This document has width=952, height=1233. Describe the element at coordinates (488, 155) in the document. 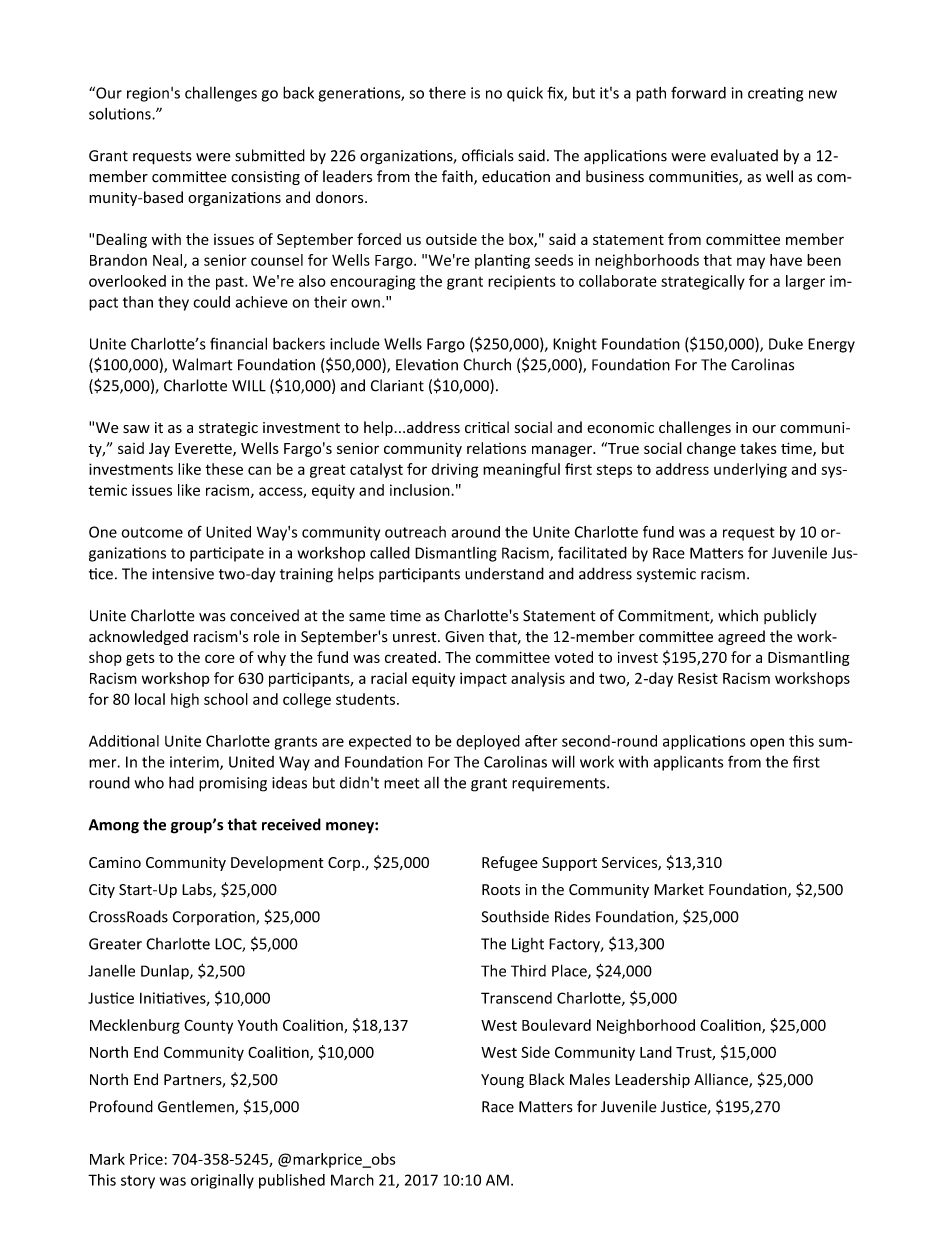

I see `officials` at that location.
